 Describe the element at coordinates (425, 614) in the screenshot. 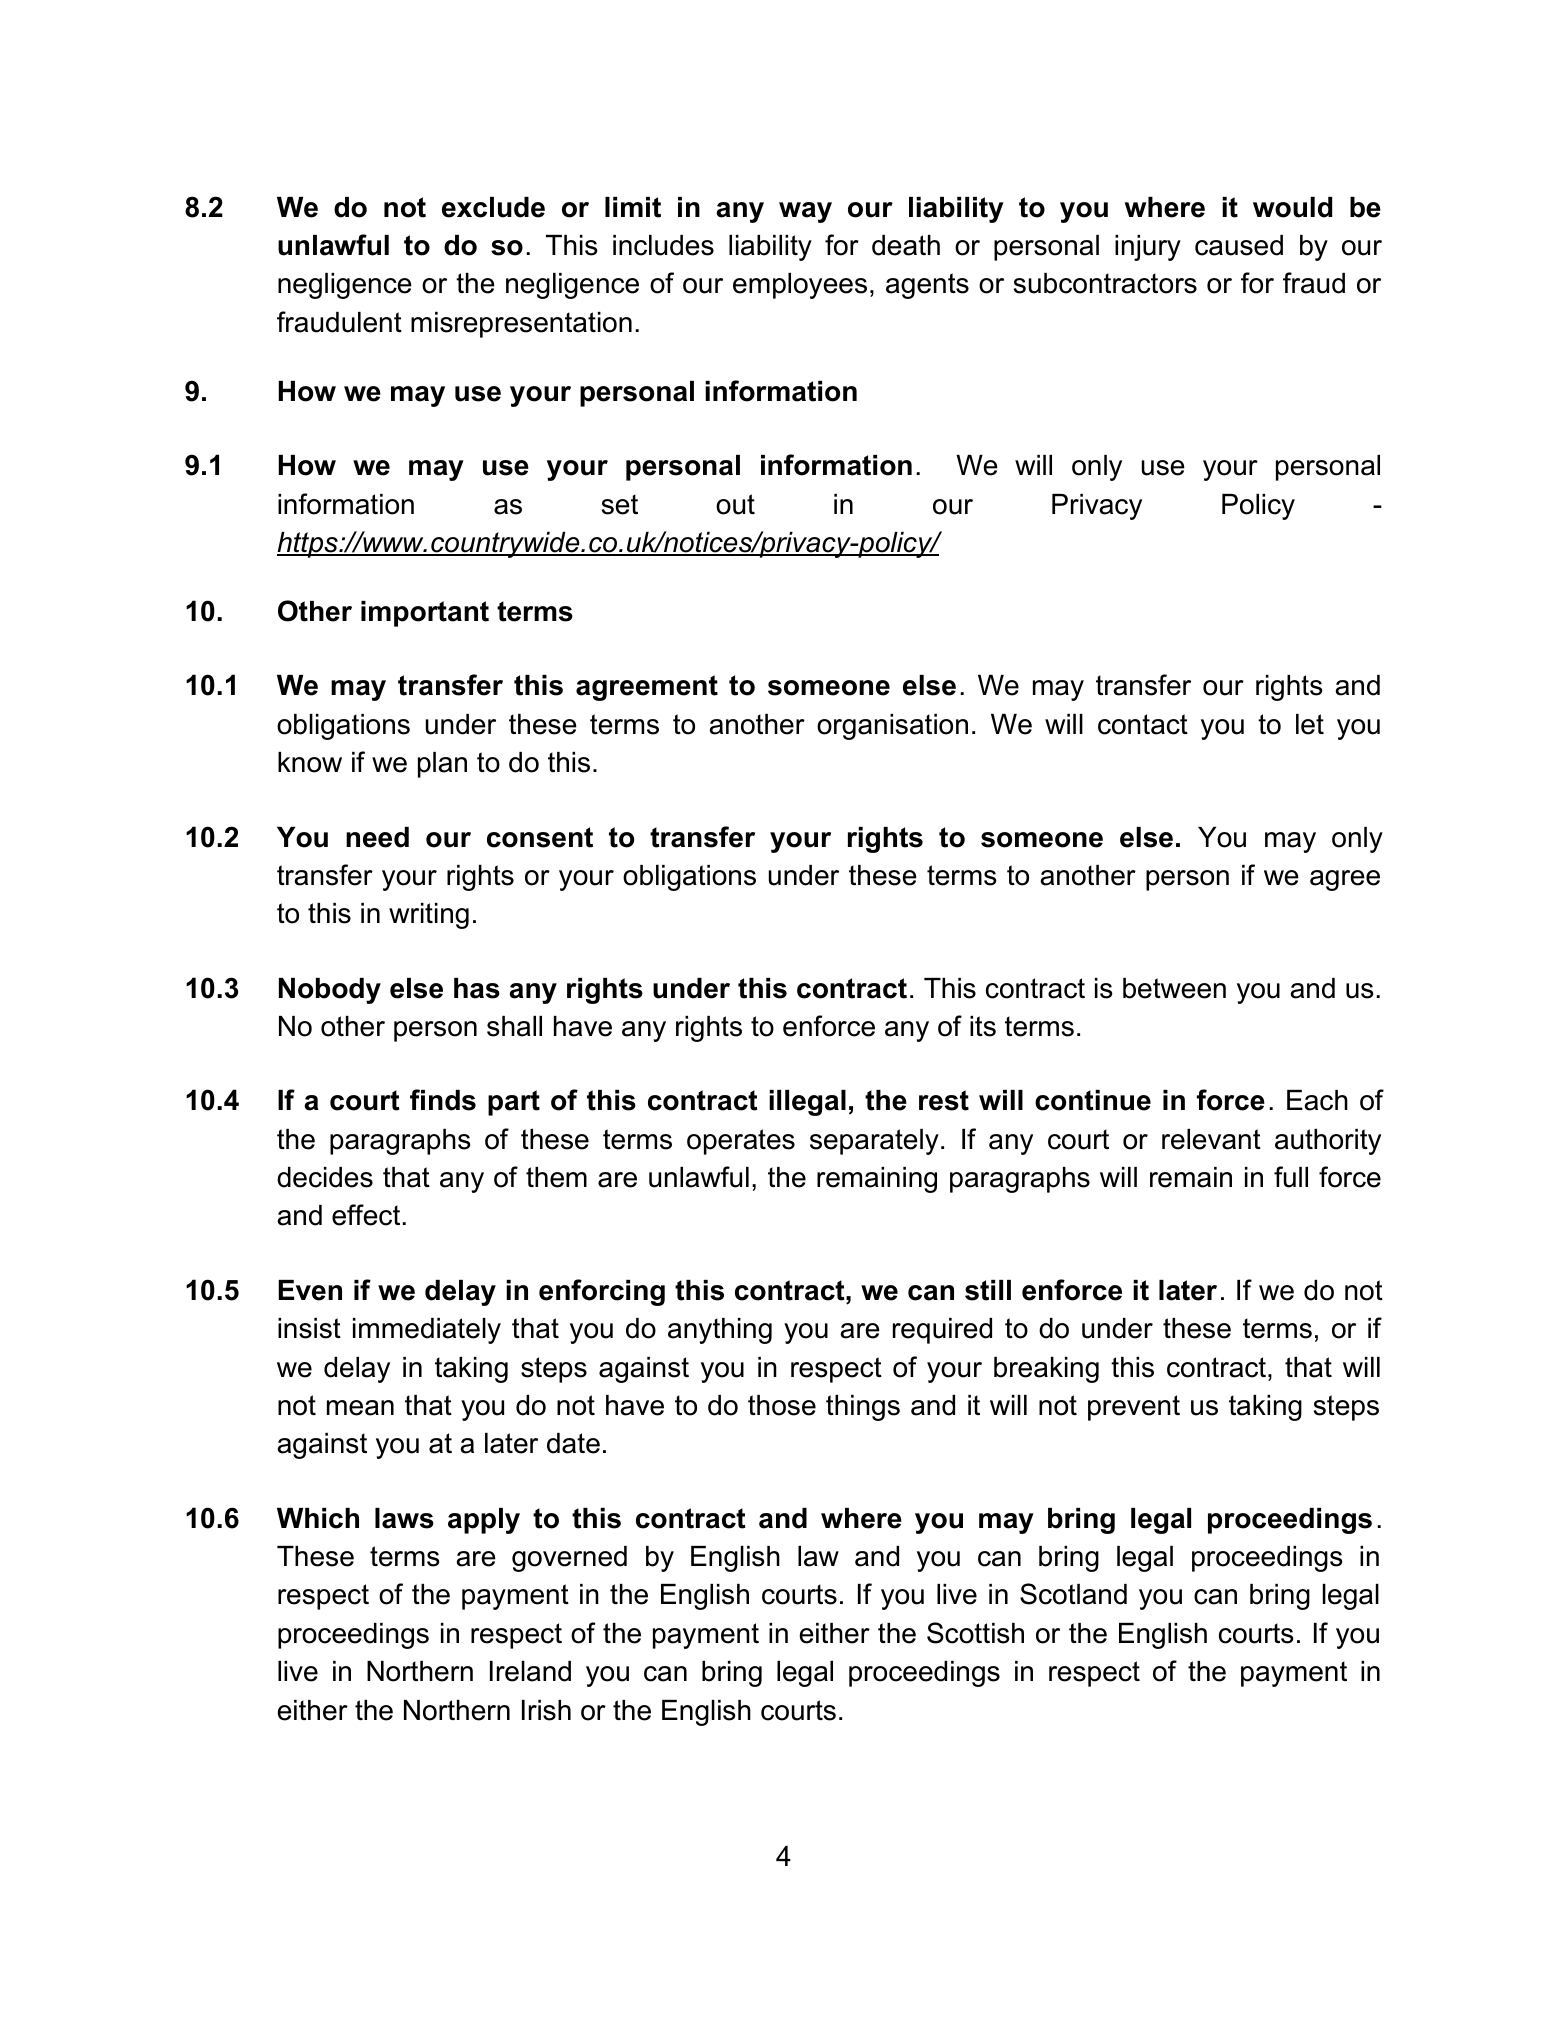

I see `important` at that location.
